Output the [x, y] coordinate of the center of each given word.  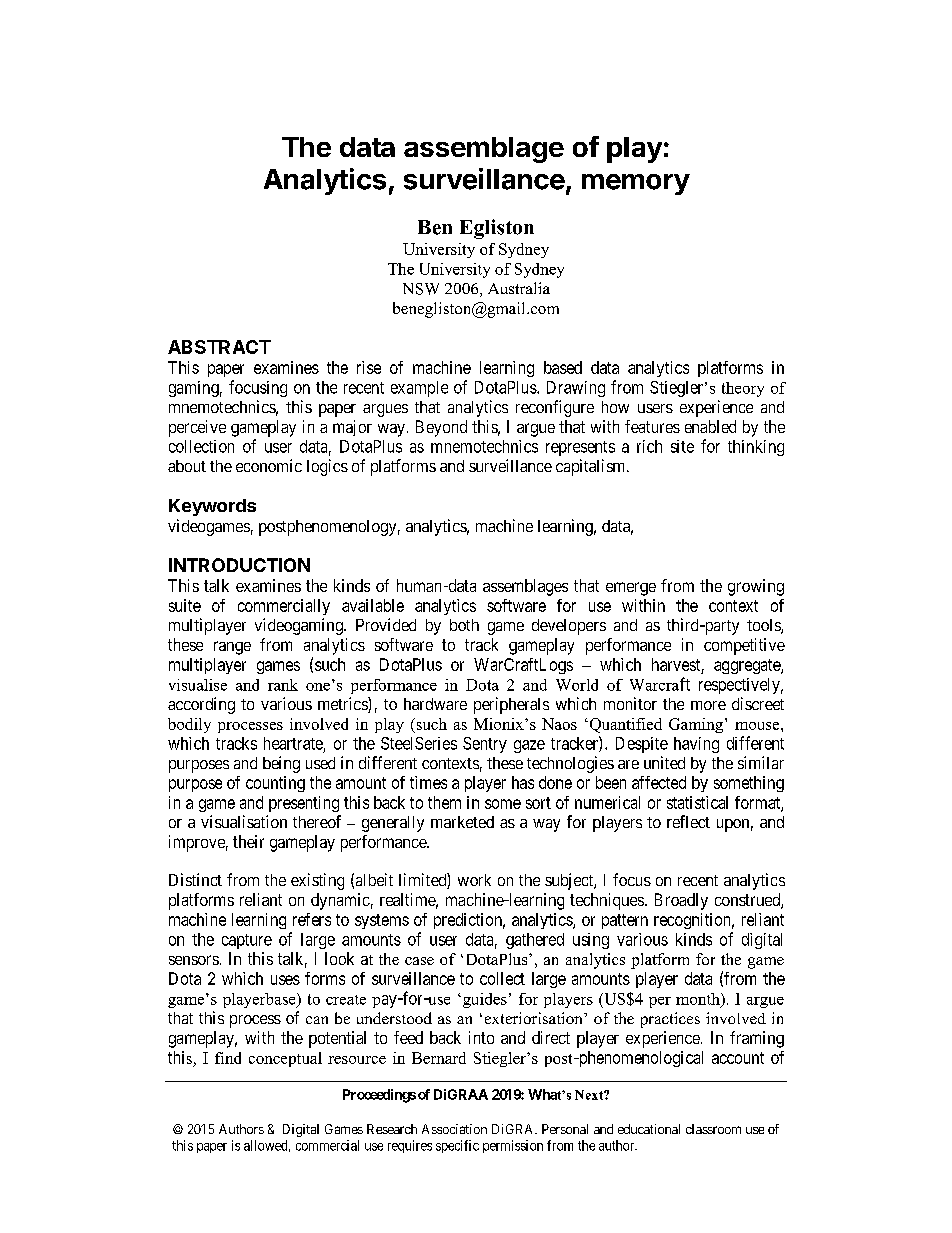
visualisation [244, 821]
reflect [688, 821]
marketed [462, 822]
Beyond [441, 428]
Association [454, 1129]
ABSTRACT [219, 347]
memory [636, 184]
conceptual [285, 1059]
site [682, 446]
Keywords [212, 507]
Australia [519, 288]
